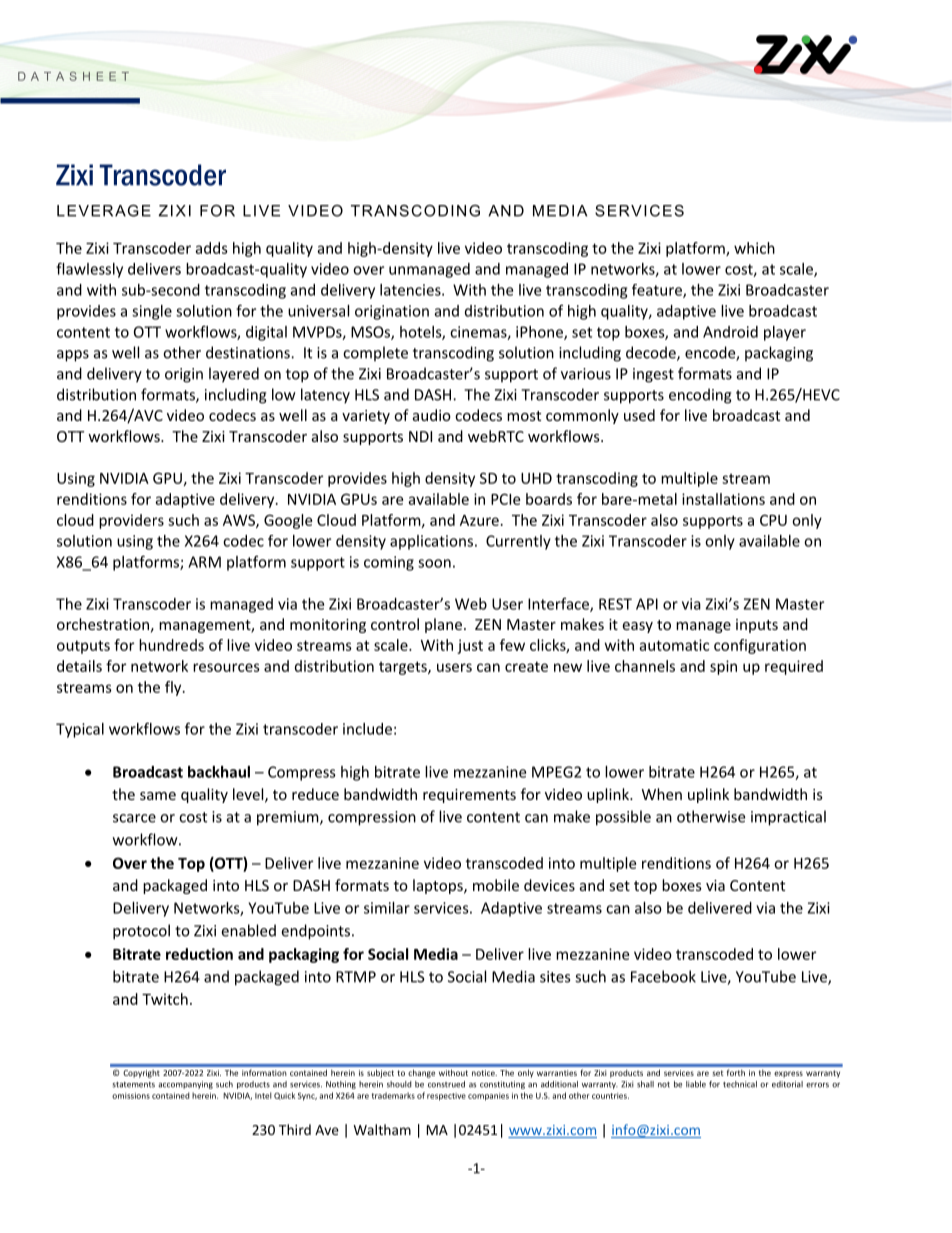 The height and width of the screenshot is (1233, 952). What do you see at coordinates (73, 76) in the screenshot?
I see `DATASHEET` at bounding box center [73, 76].
